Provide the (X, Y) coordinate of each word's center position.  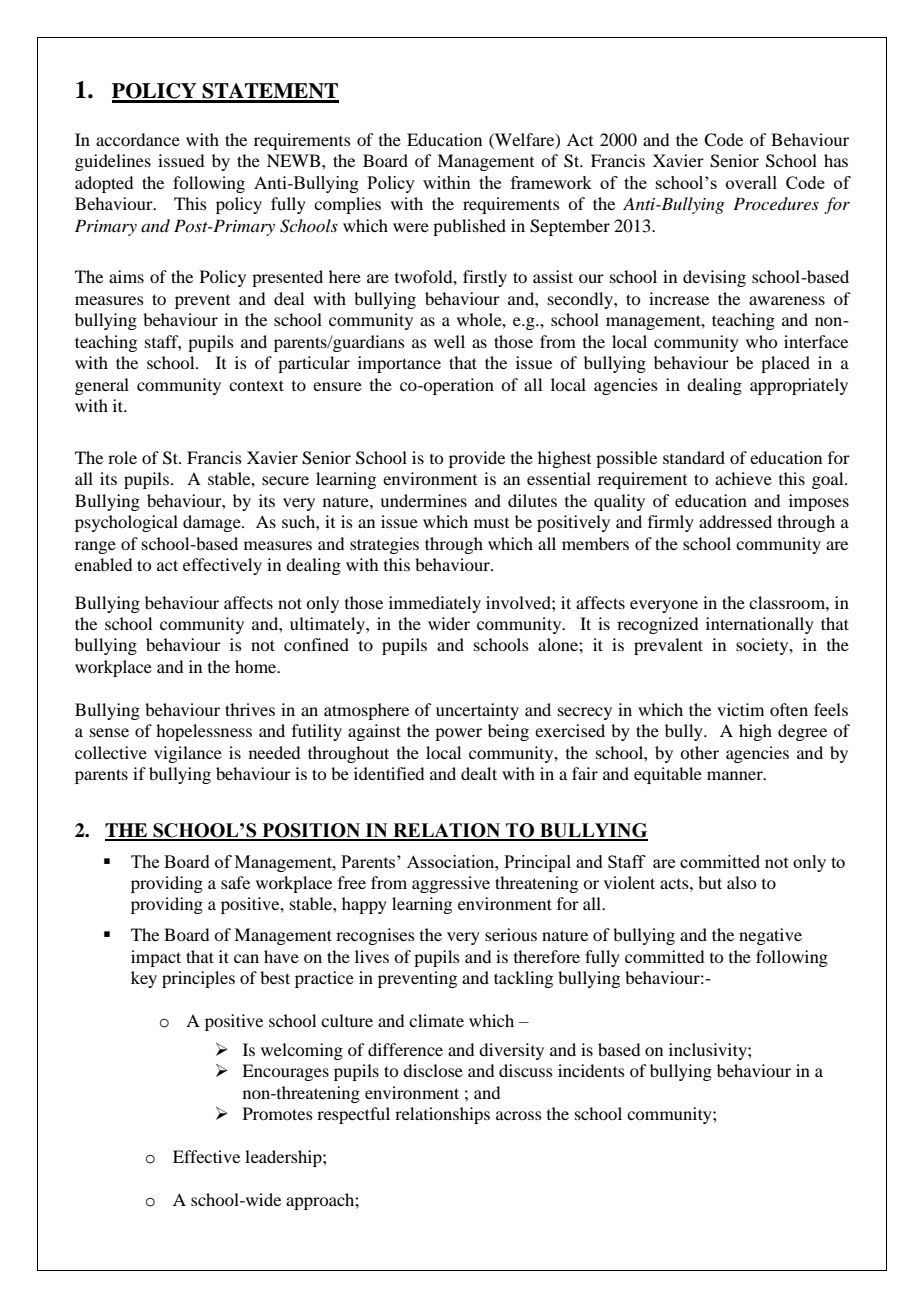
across (519, 1115)
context (256, 385)
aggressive (451, 884)
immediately (435, 604)
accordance (138, 139)
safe (235, 882)
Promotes (278, 1113)
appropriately (799, 386)
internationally (760, 625)
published (469, 227)
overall (751, 182)
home (257, 666)
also (741, 882)
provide (477, 459)
